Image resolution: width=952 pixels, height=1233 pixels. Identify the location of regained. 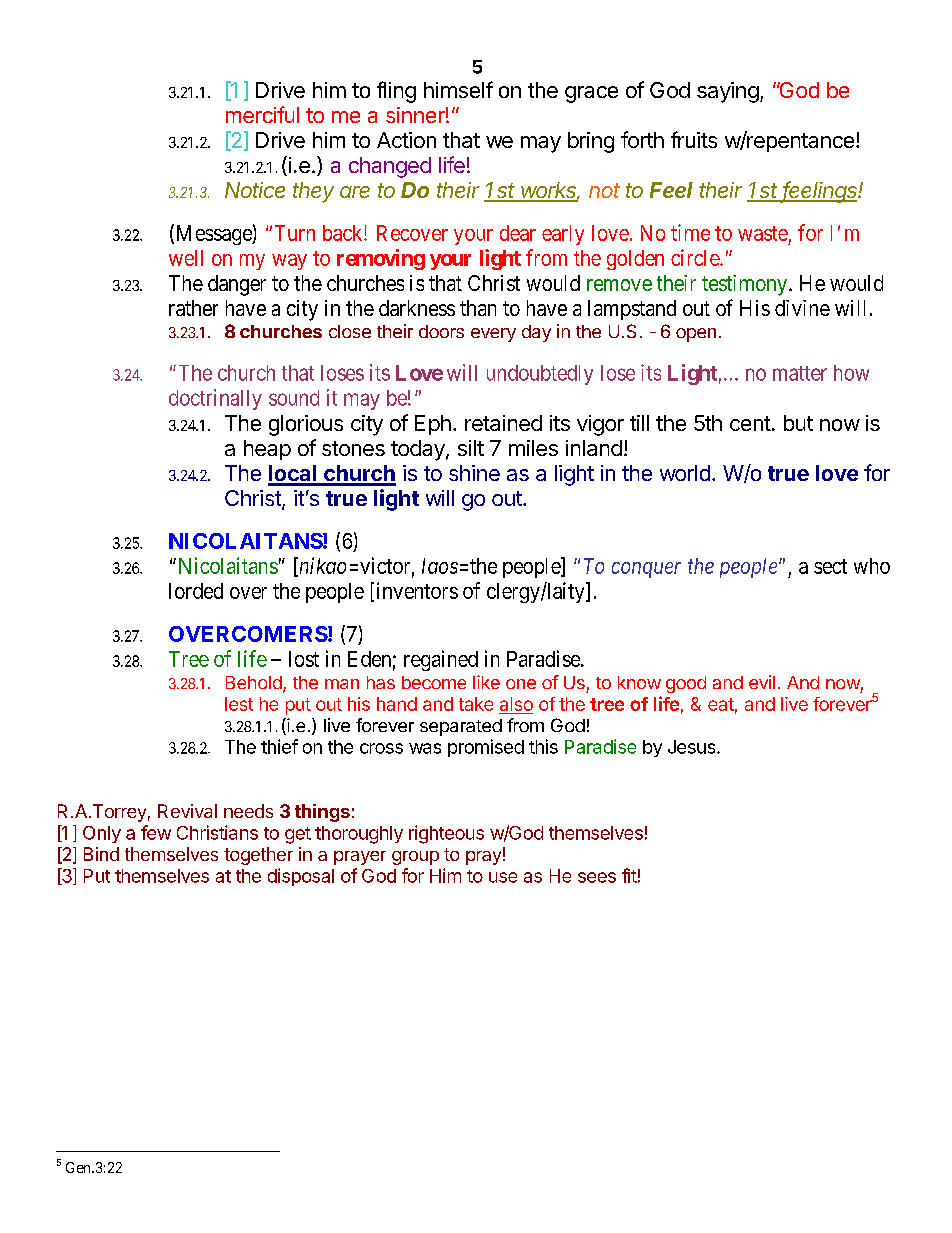
(441, 660).
